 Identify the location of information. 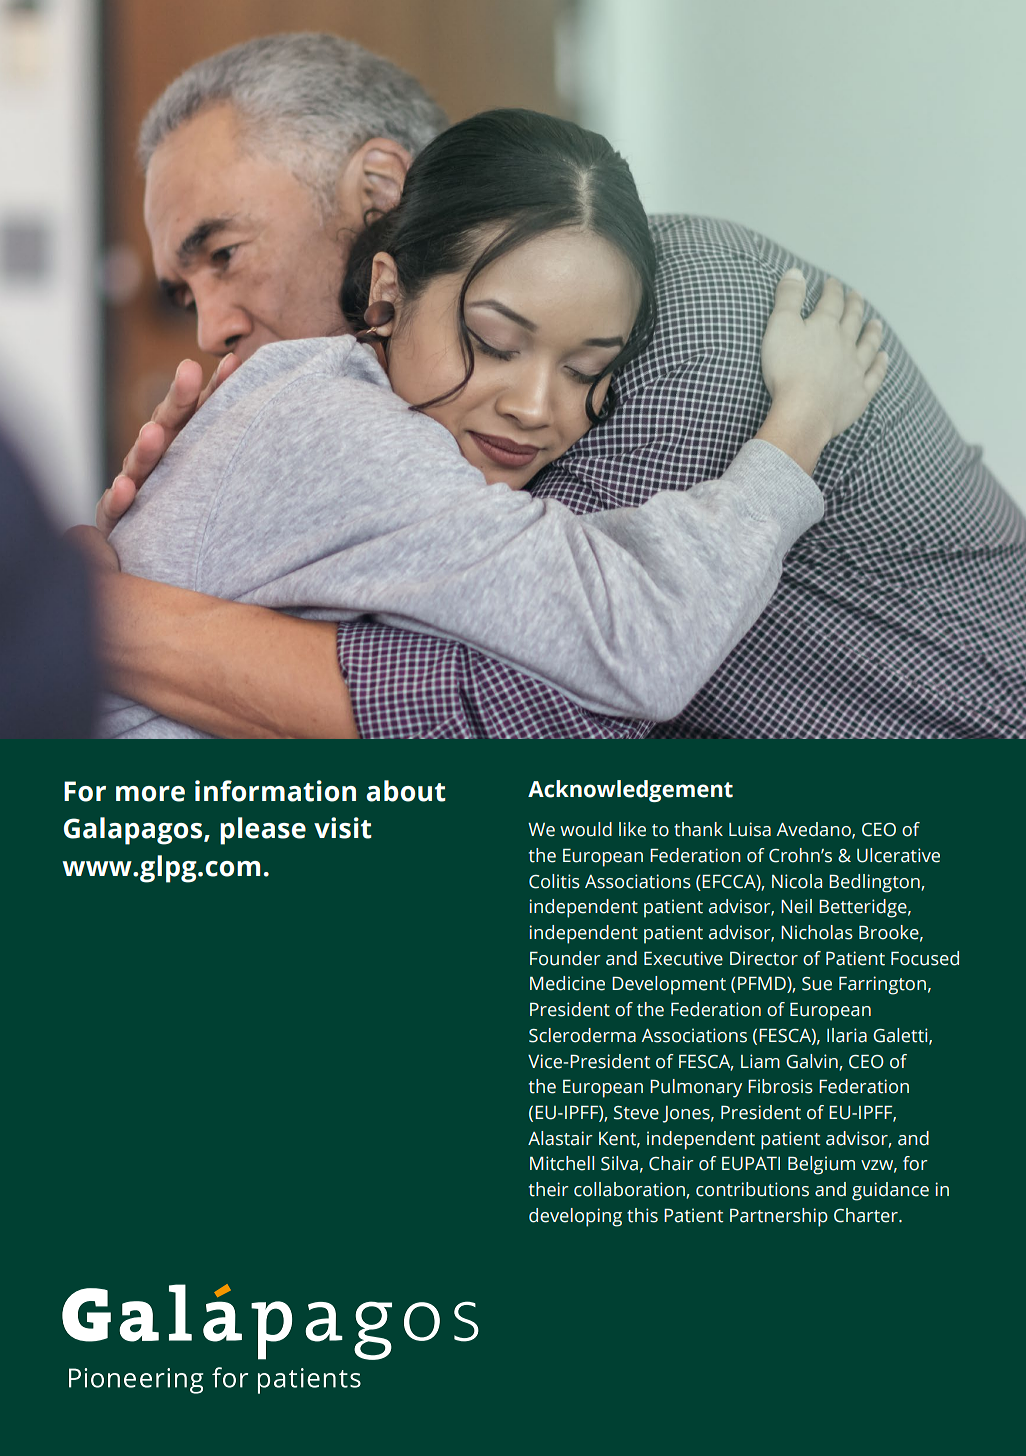
(275, 791).
